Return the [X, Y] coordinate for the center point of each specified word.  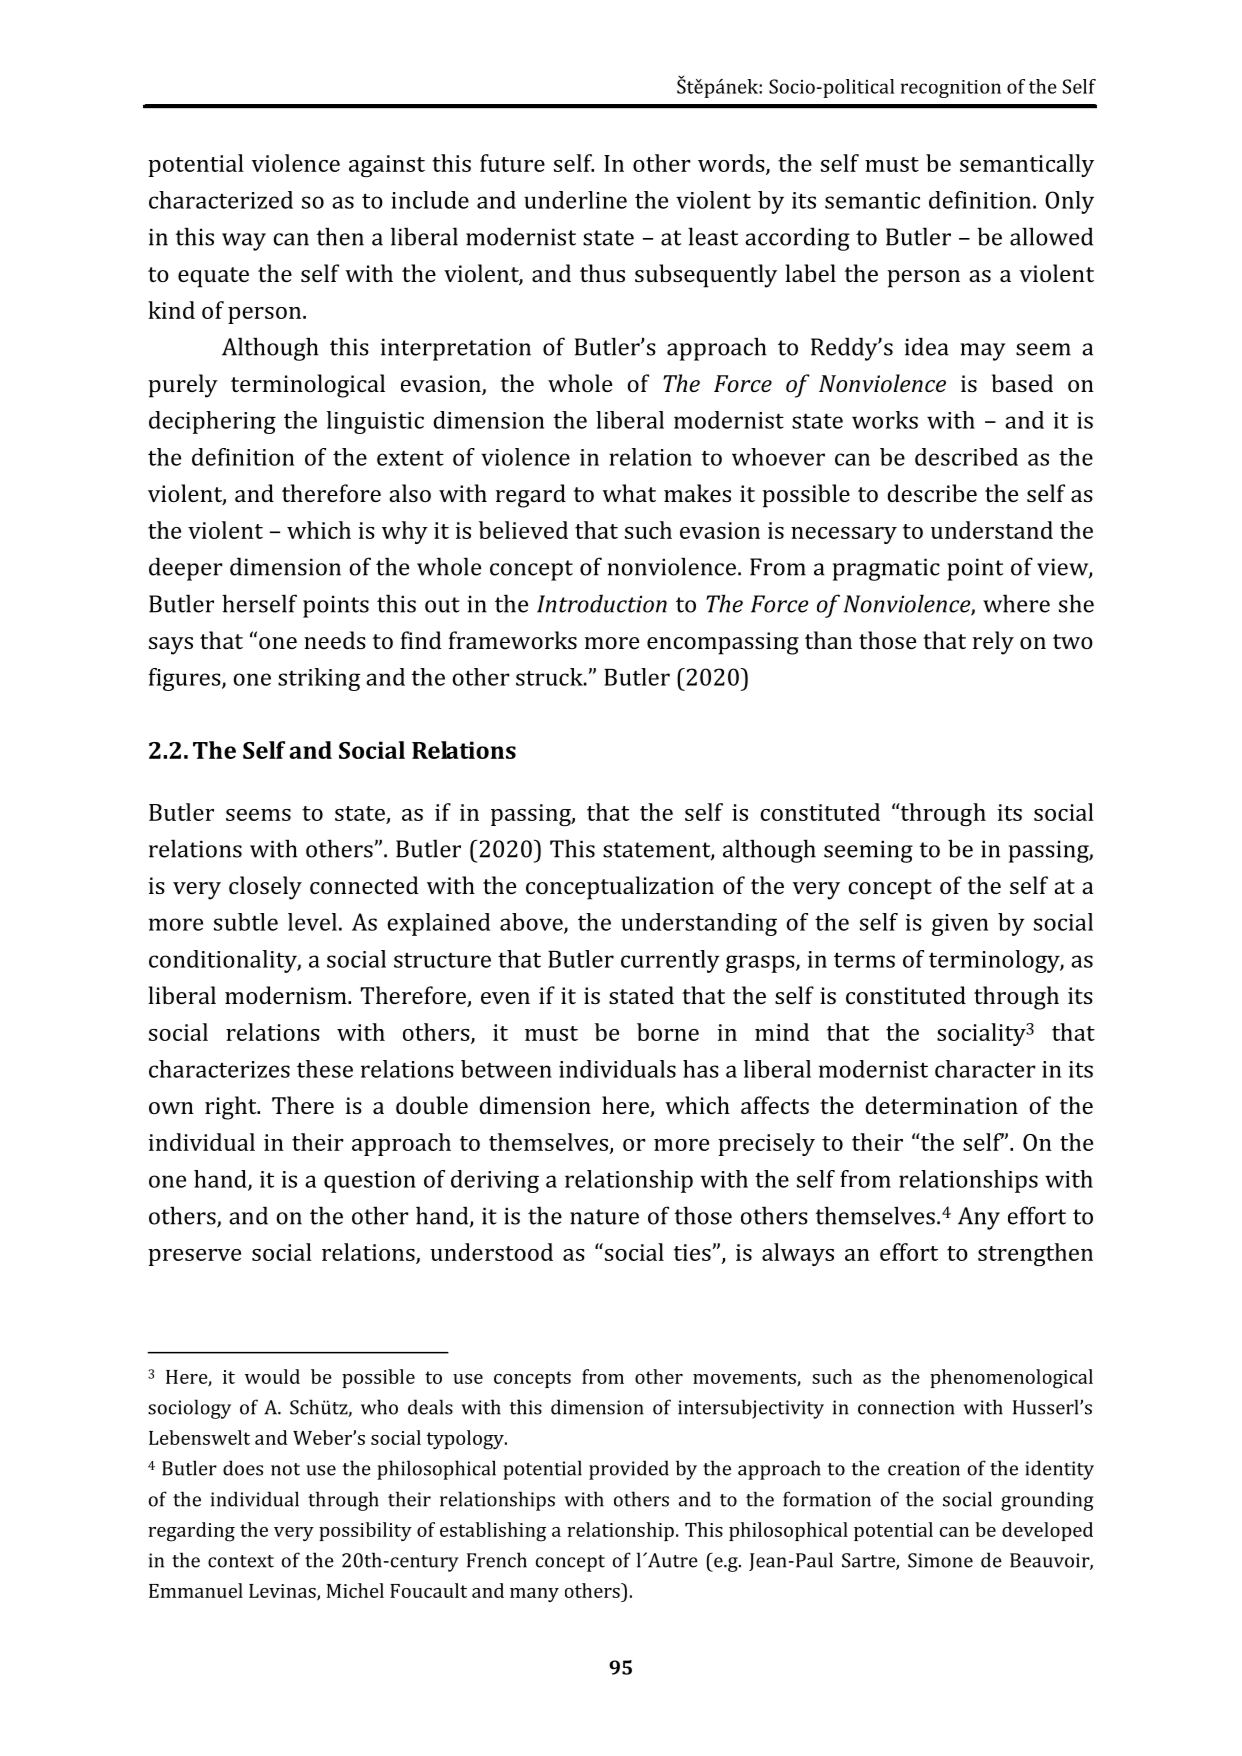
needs [335, 640]
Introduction [602, 603]
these [325, 1069]
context [241, 1561]
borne [668, 1032]
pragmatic [886, 569]
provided [629, 1470]
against [387, 166]
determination [941, 1105]
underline [575, 200]
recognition [951, 89]
